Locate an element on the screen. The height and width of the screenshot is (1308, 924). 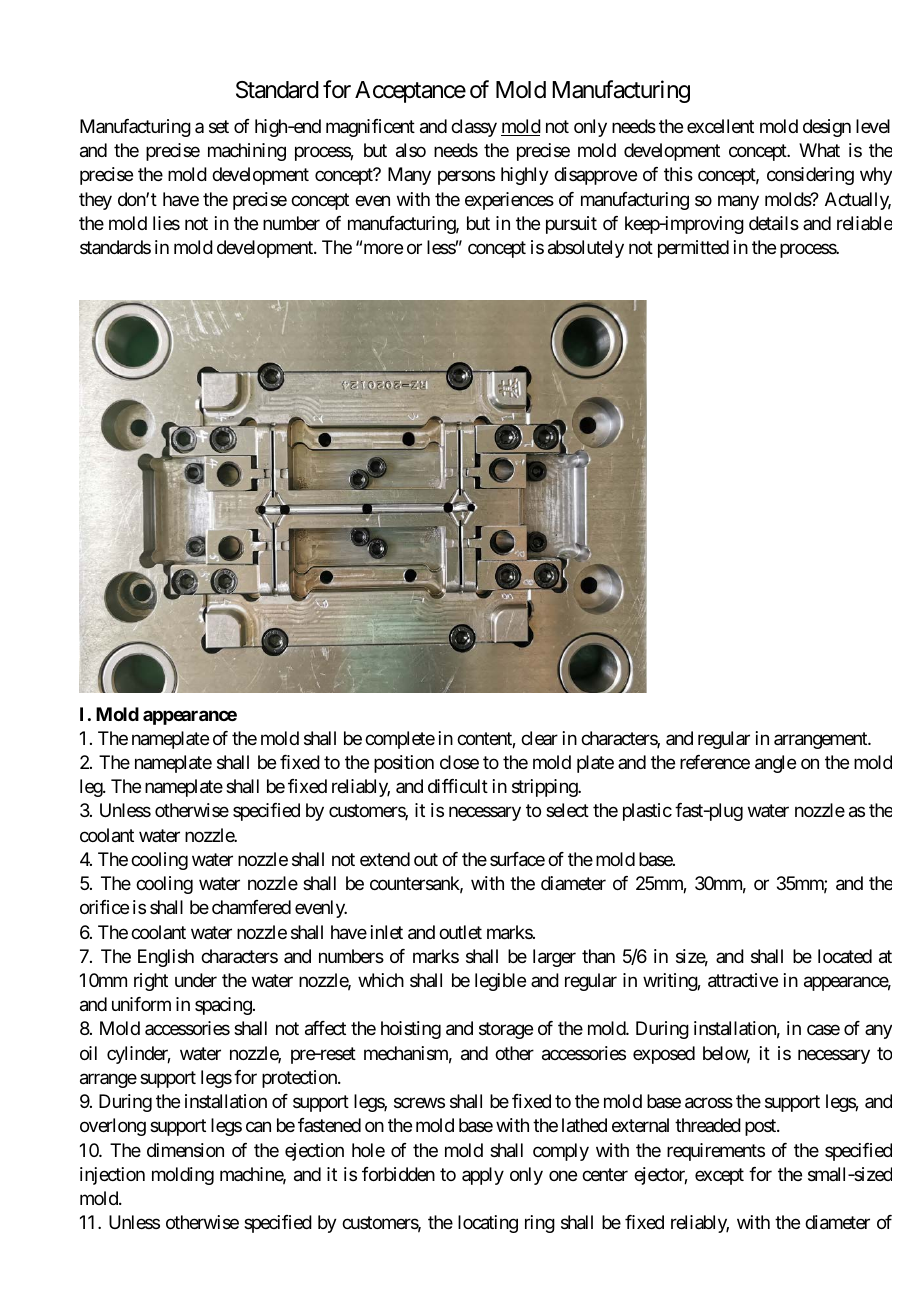
position is located at coordinates (404, 764).
